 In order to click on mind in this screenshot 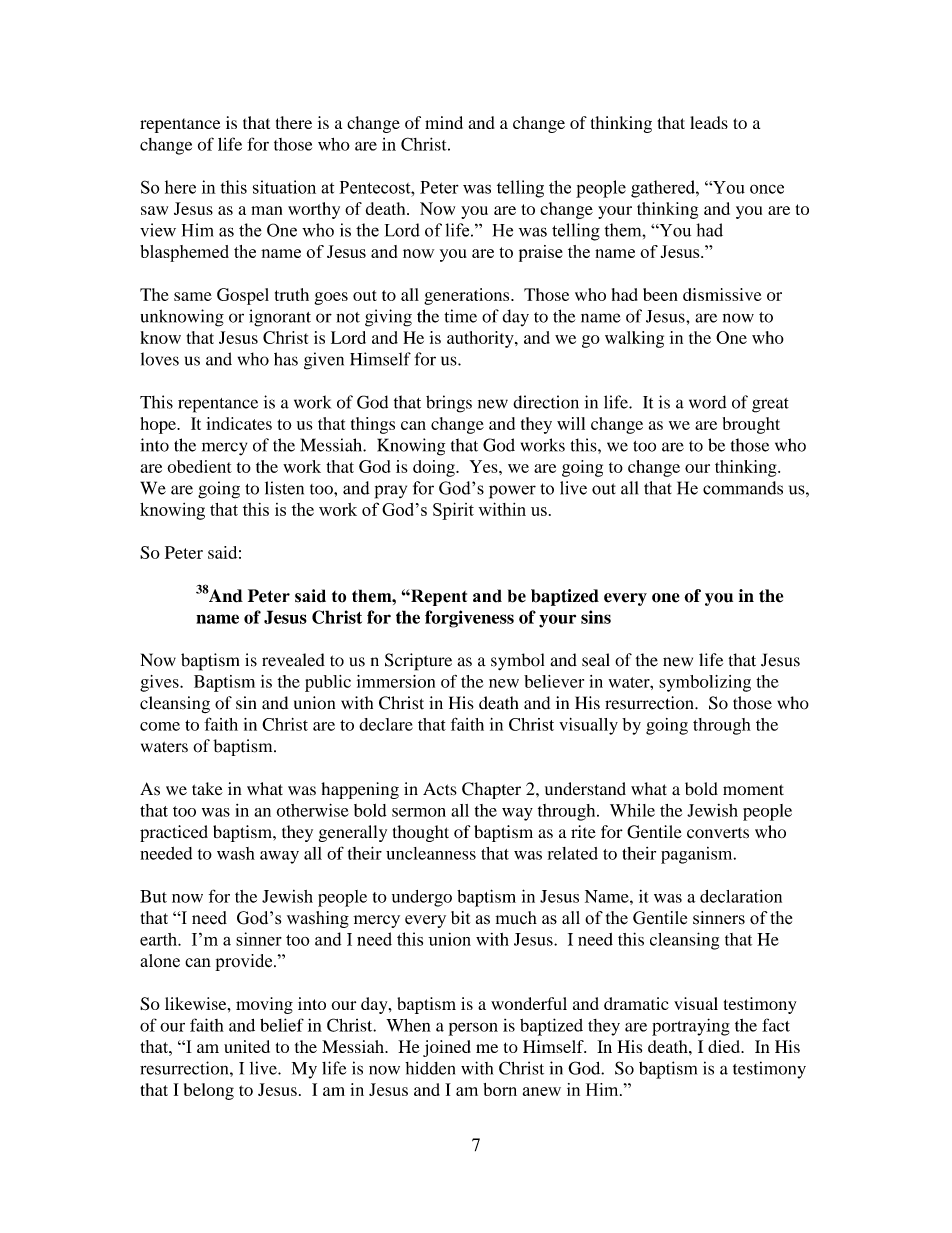, I will do `click(444, 122)`.
